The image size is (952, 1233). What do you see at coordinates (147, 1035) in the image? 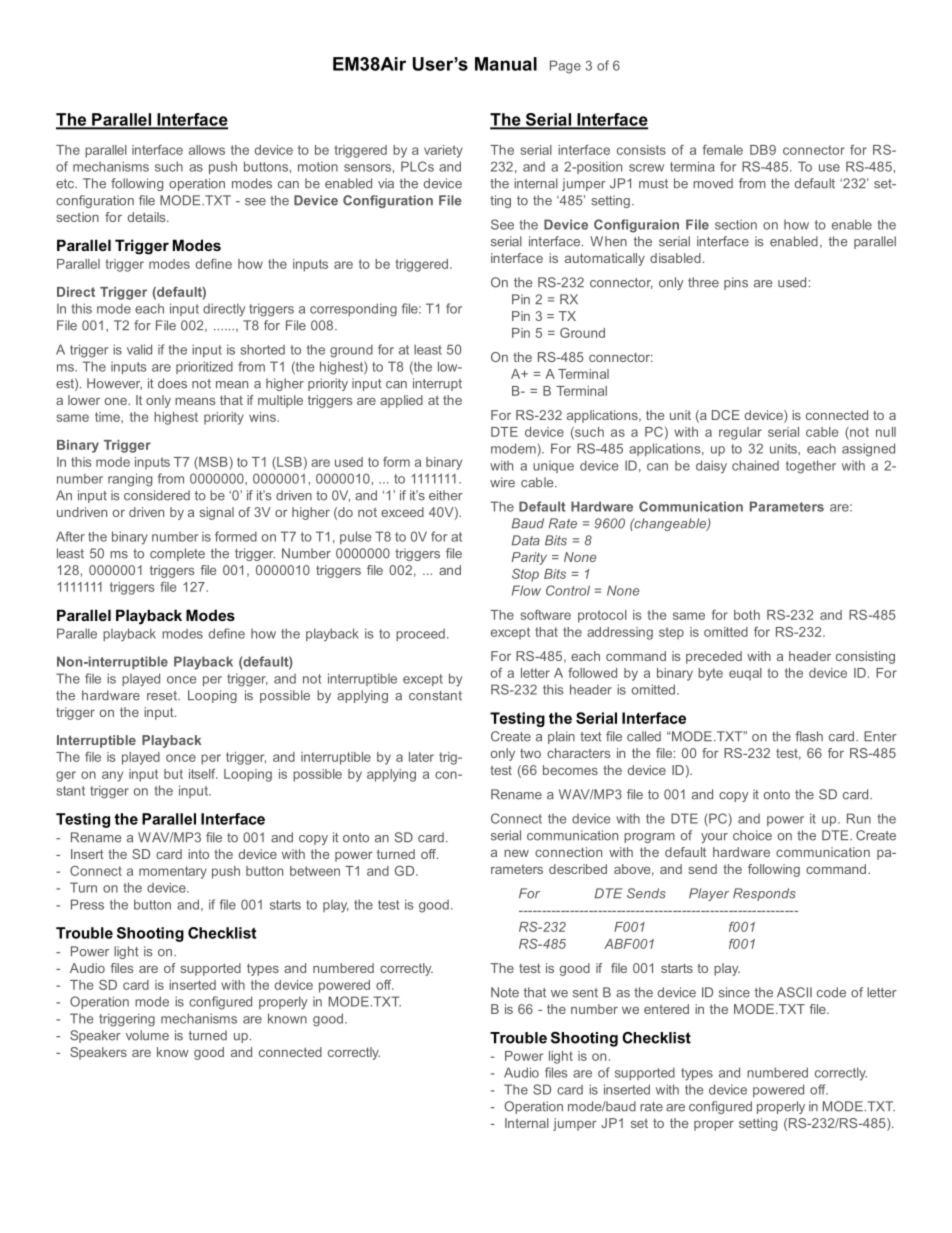
I see `volume` at bounding box center [147, 1035].
